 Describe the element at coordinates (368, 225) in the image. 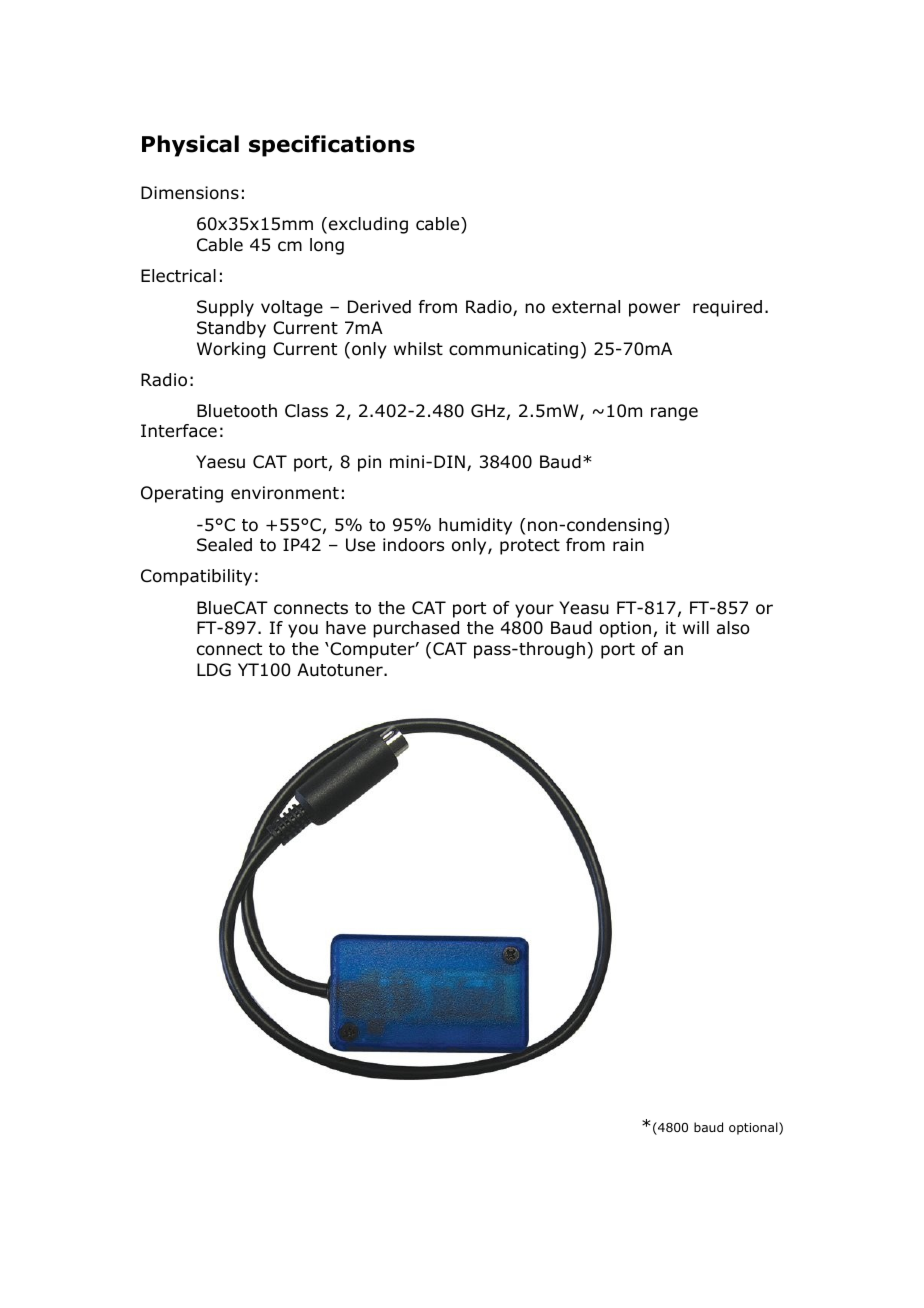

I see `excluding` at that location.
